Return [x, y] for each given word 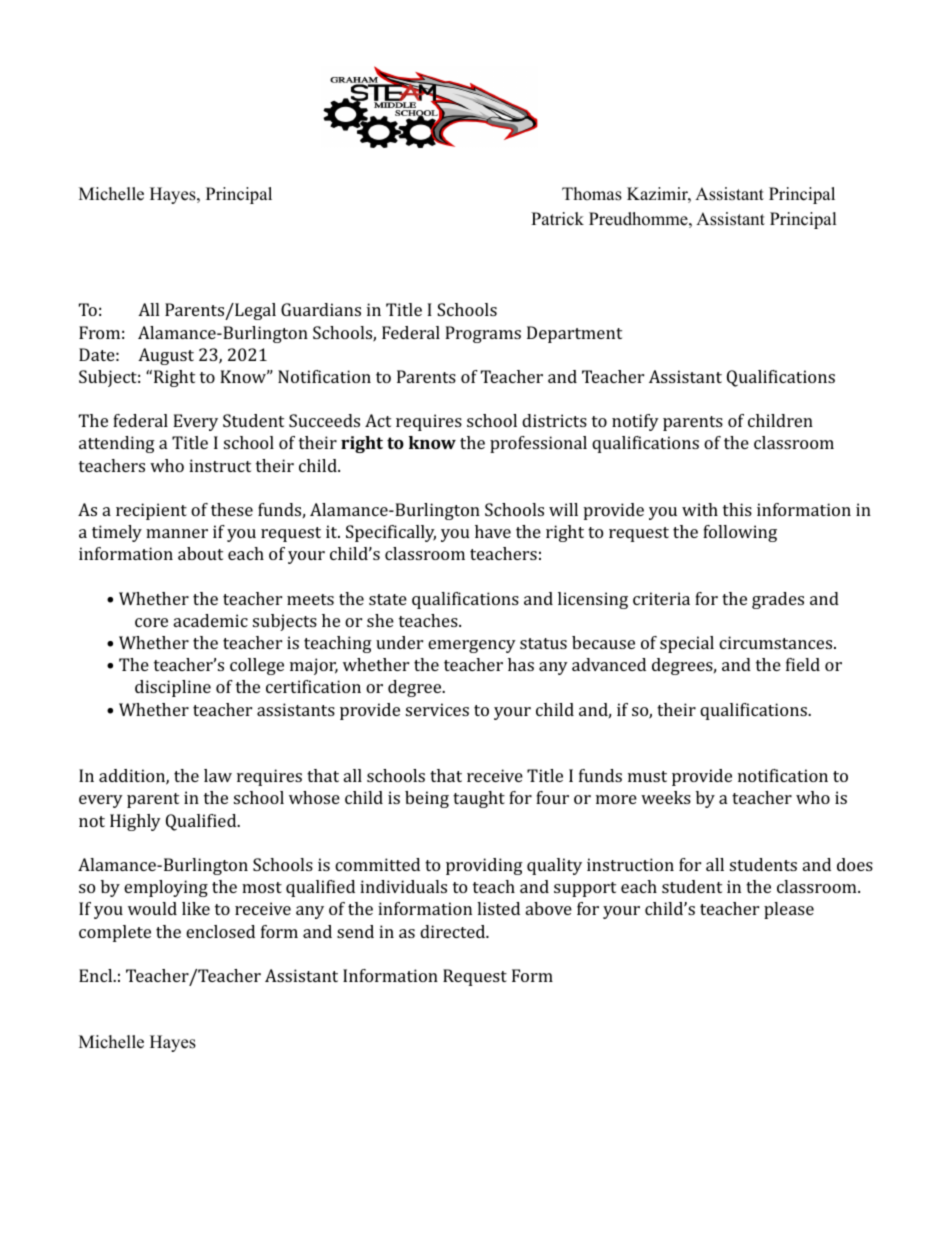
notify [635, 422]
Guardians [321, 309]
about [200, 553]
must [647, 776]
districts [554, 420]
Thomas [592, 194]
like [196, 908]
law [218, 775]
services [437, 709]
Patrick [557, 219]
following [740, 533]
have [493, 531]
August [166, 356]
